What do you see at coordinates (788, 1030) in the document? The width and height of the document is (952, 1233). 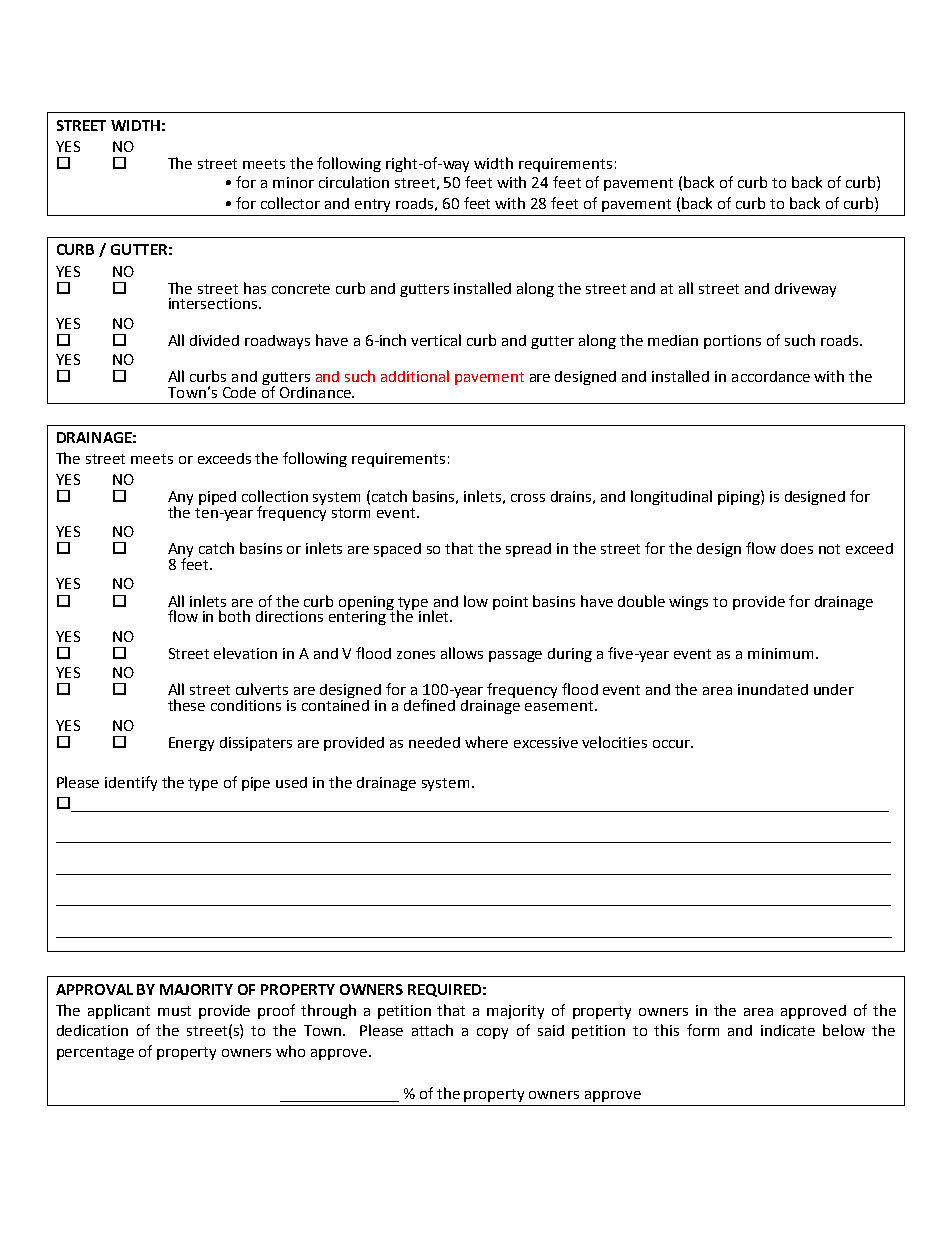 I see `indicate` at bounding box center [788, 1030].
